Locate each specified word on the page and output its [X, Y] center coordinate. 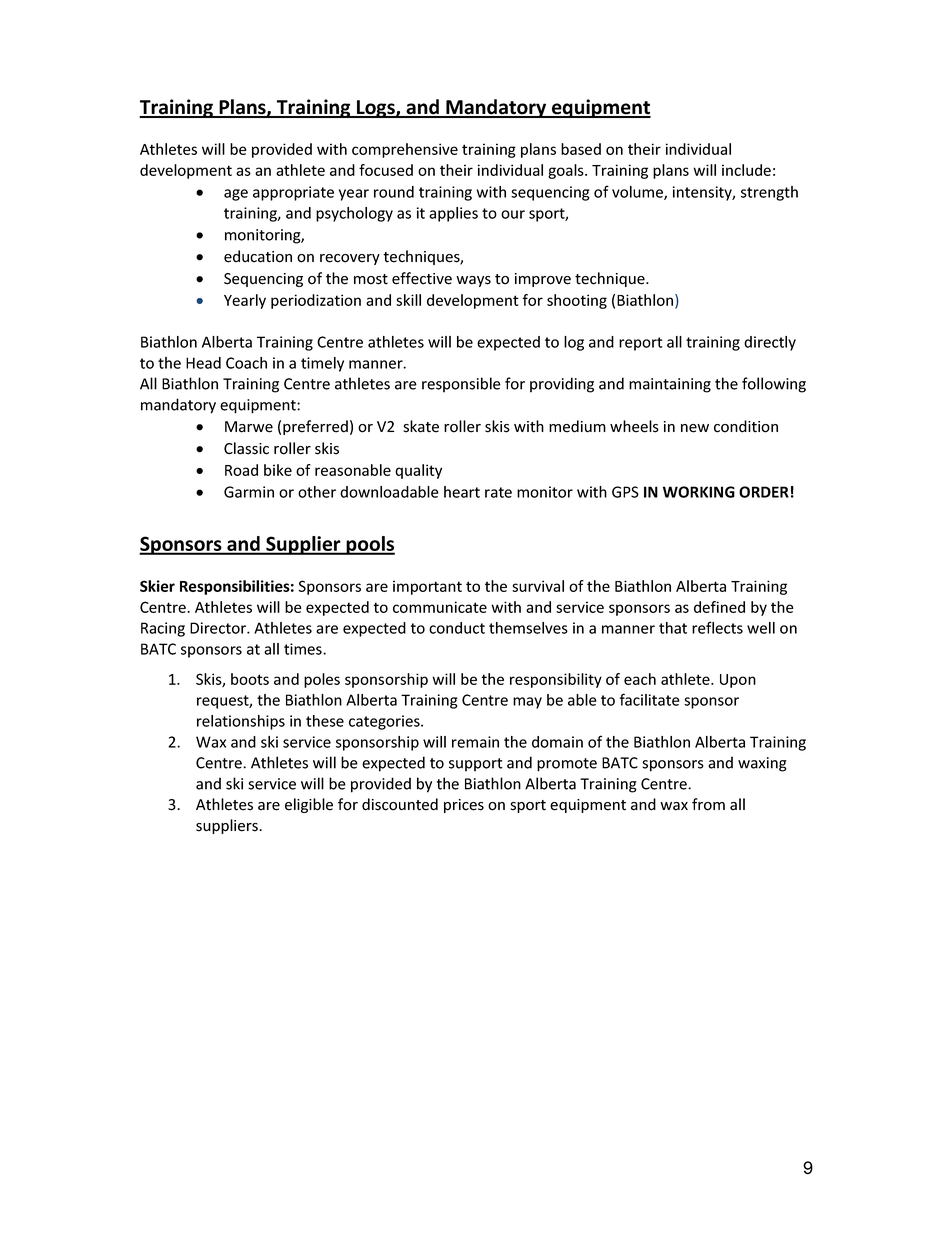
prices [464, 806]
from [708, 804]
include [746, 170]
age [236, 195]
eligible [309, 805]
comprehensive [405, 150]
